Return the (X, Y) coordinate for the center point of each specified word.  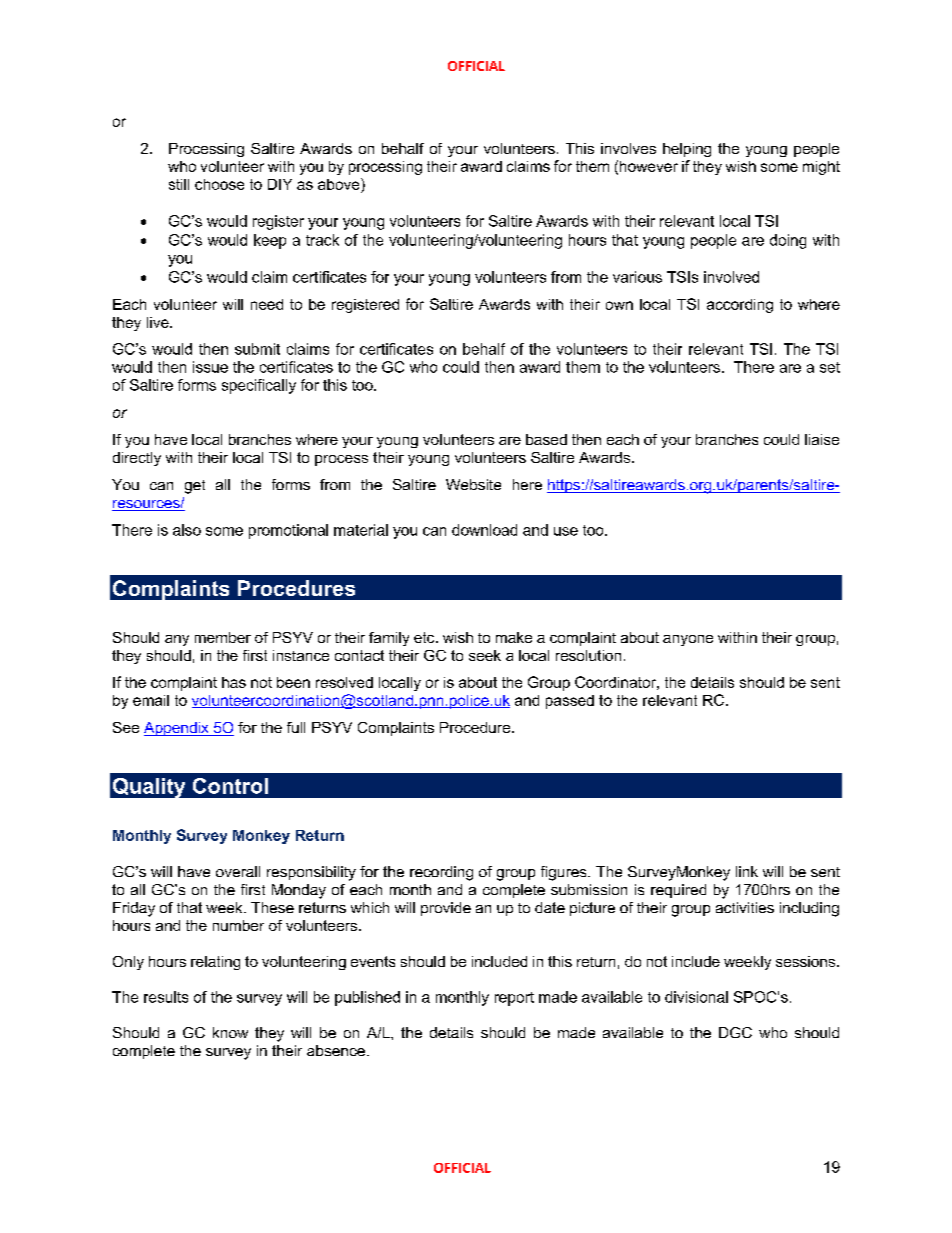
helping (687, 150)
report (514, 999)
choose (219, 184)
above (340, 184)
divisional (696, 997)
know (230, 1032)
